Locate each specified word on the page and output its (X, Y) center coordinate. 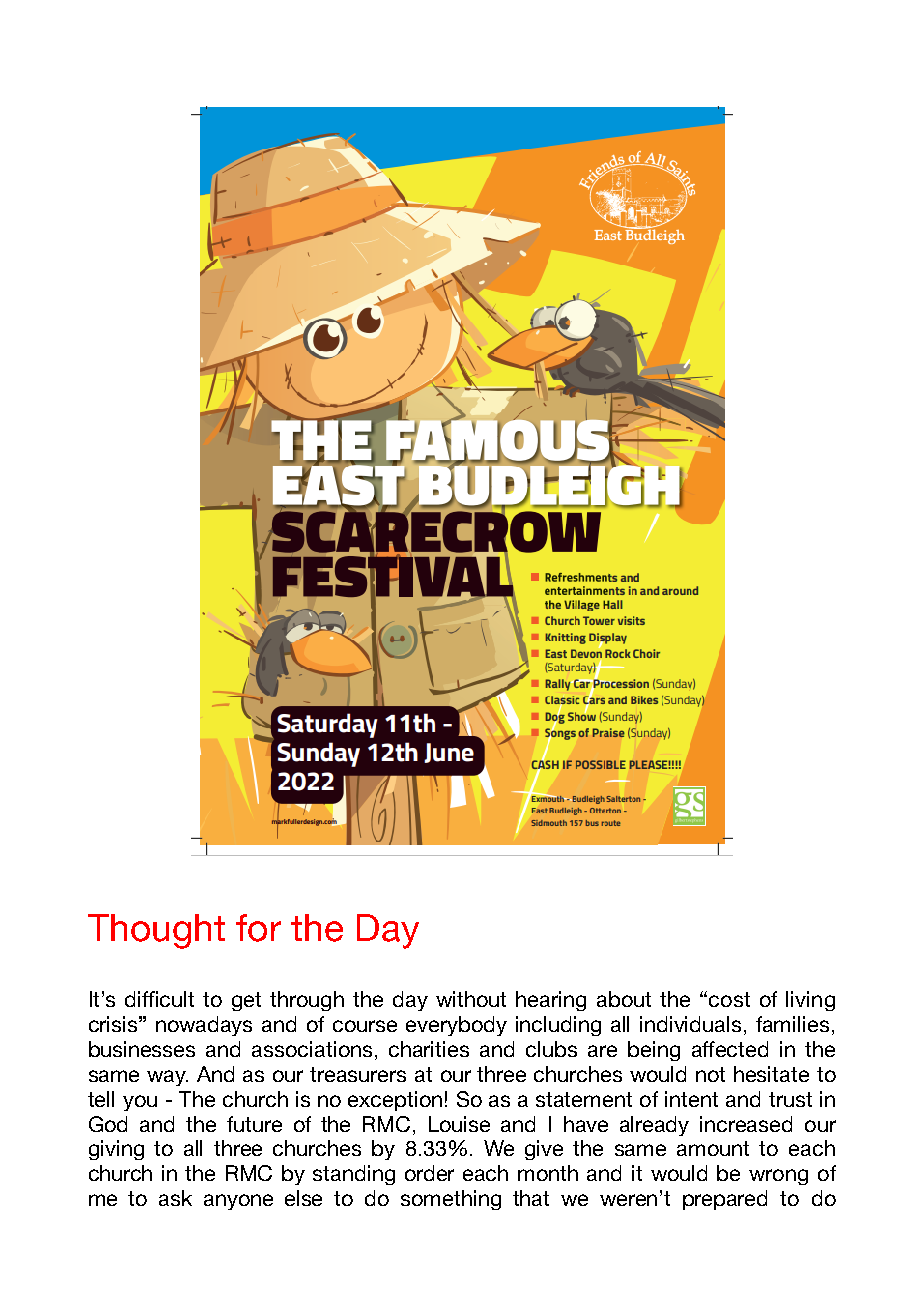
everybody (456, 1026)
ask (175, 1198)
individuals (690, 1024)
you (140, 1103)
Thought (156, 931)
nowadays (204, 1026)
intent (691, 1099)
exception (395, 1101)
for (258, 928)
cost (729, 999)
